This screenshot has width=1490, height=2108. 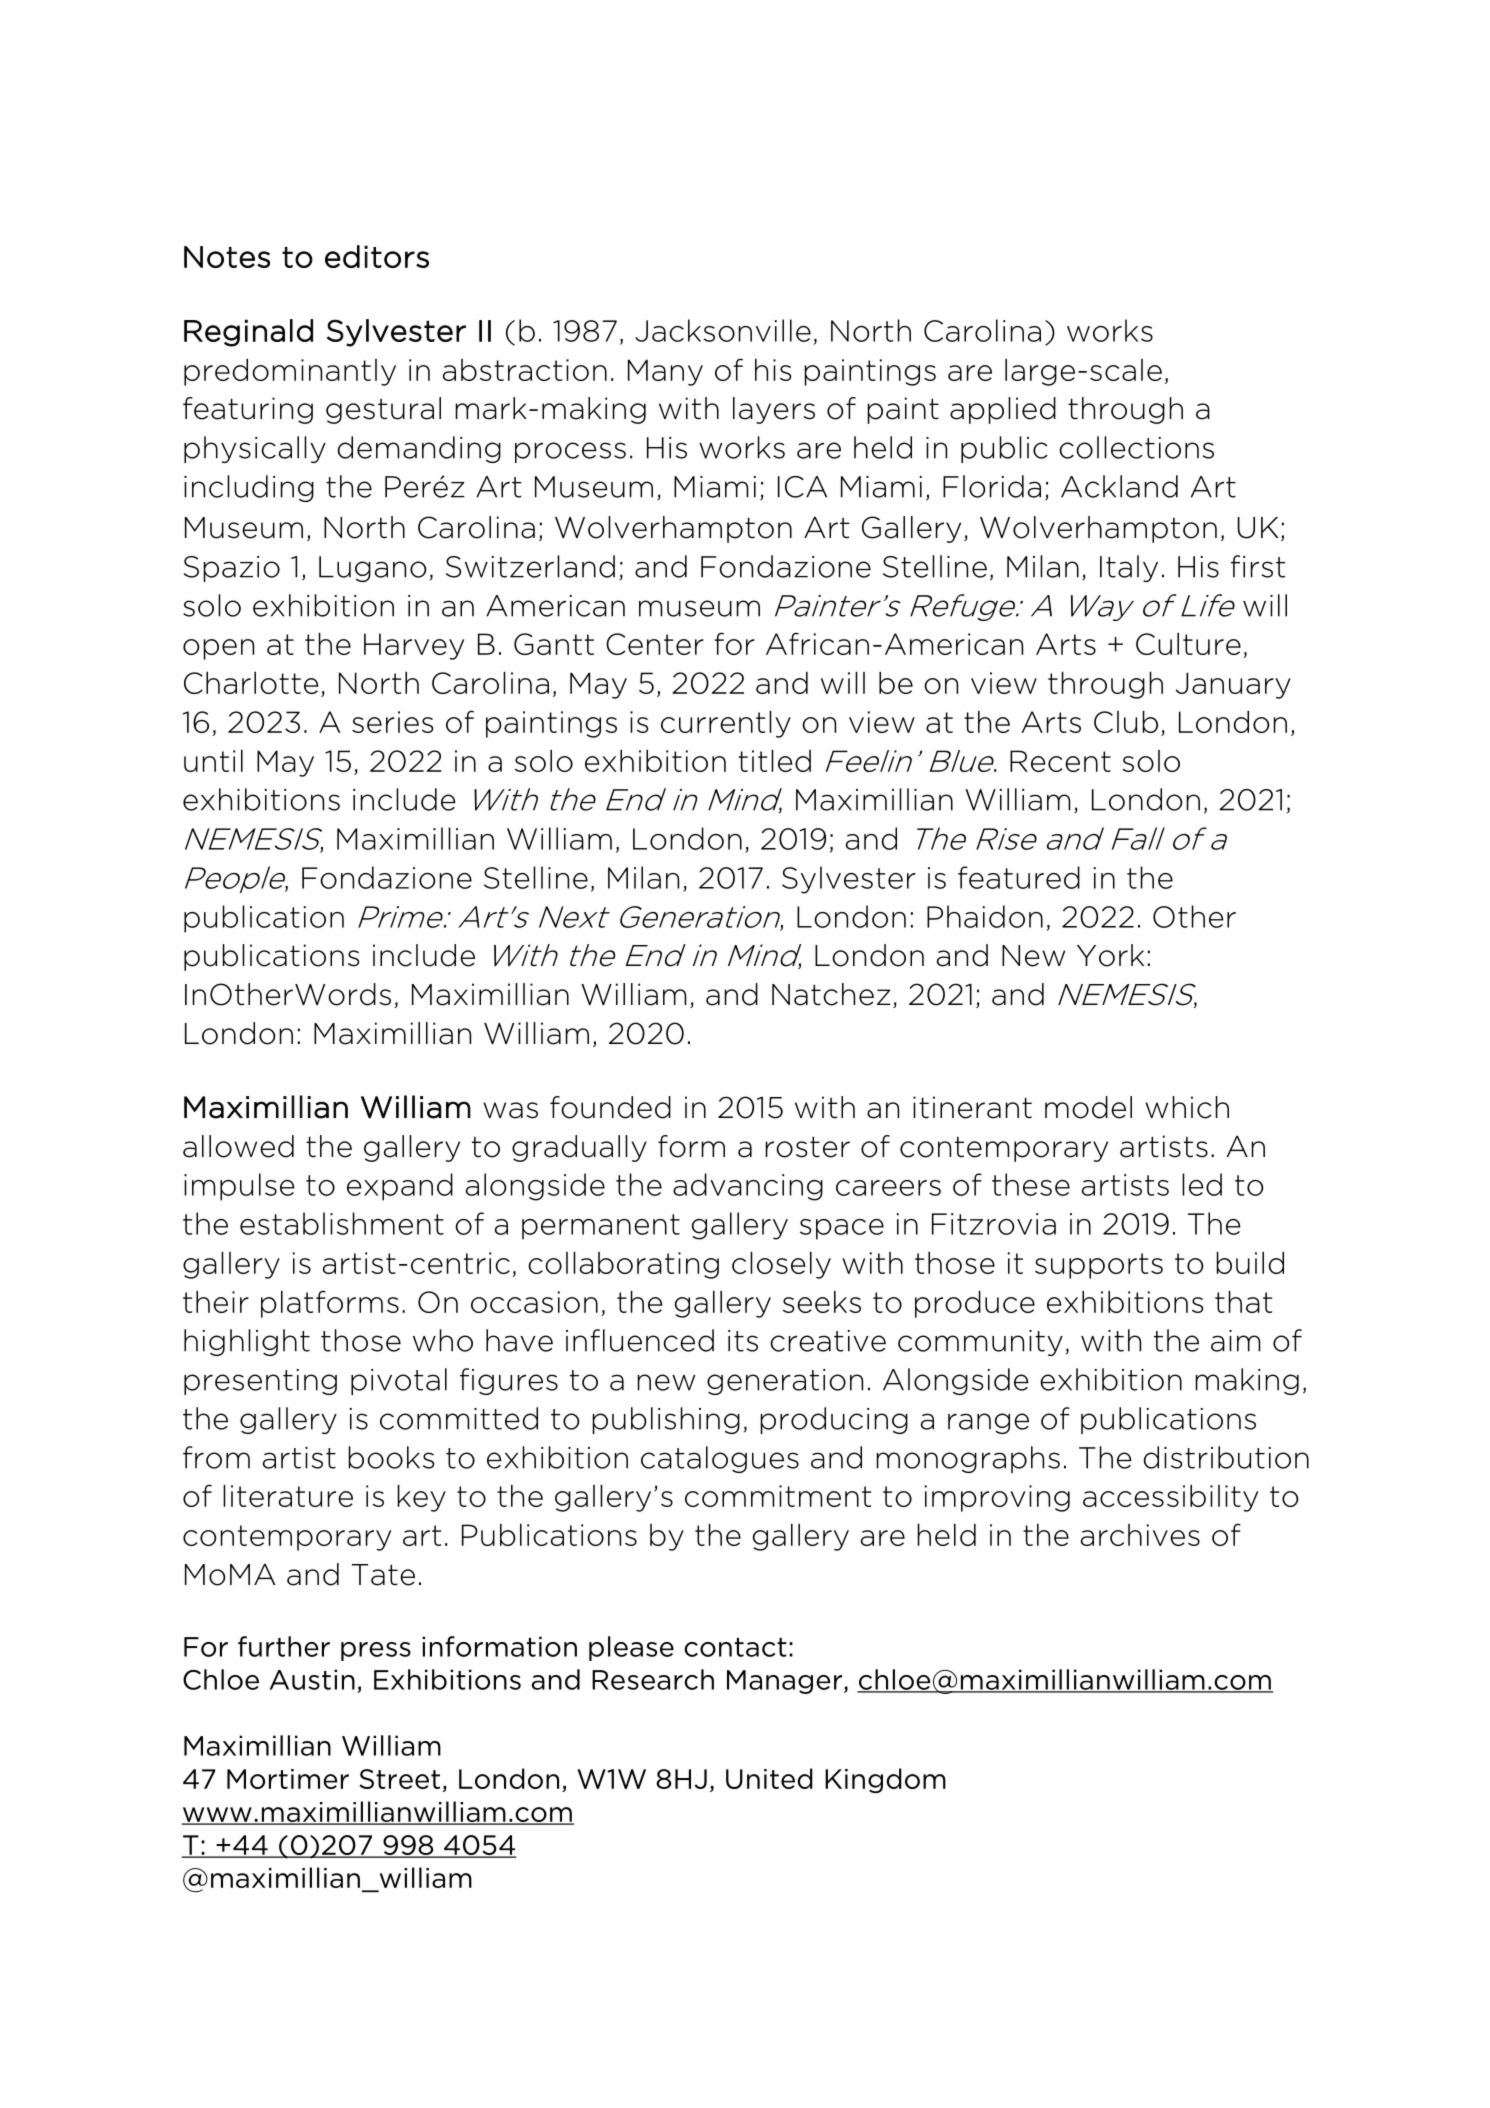 I want to click on pivotal, so click(x=399, y=1381).
